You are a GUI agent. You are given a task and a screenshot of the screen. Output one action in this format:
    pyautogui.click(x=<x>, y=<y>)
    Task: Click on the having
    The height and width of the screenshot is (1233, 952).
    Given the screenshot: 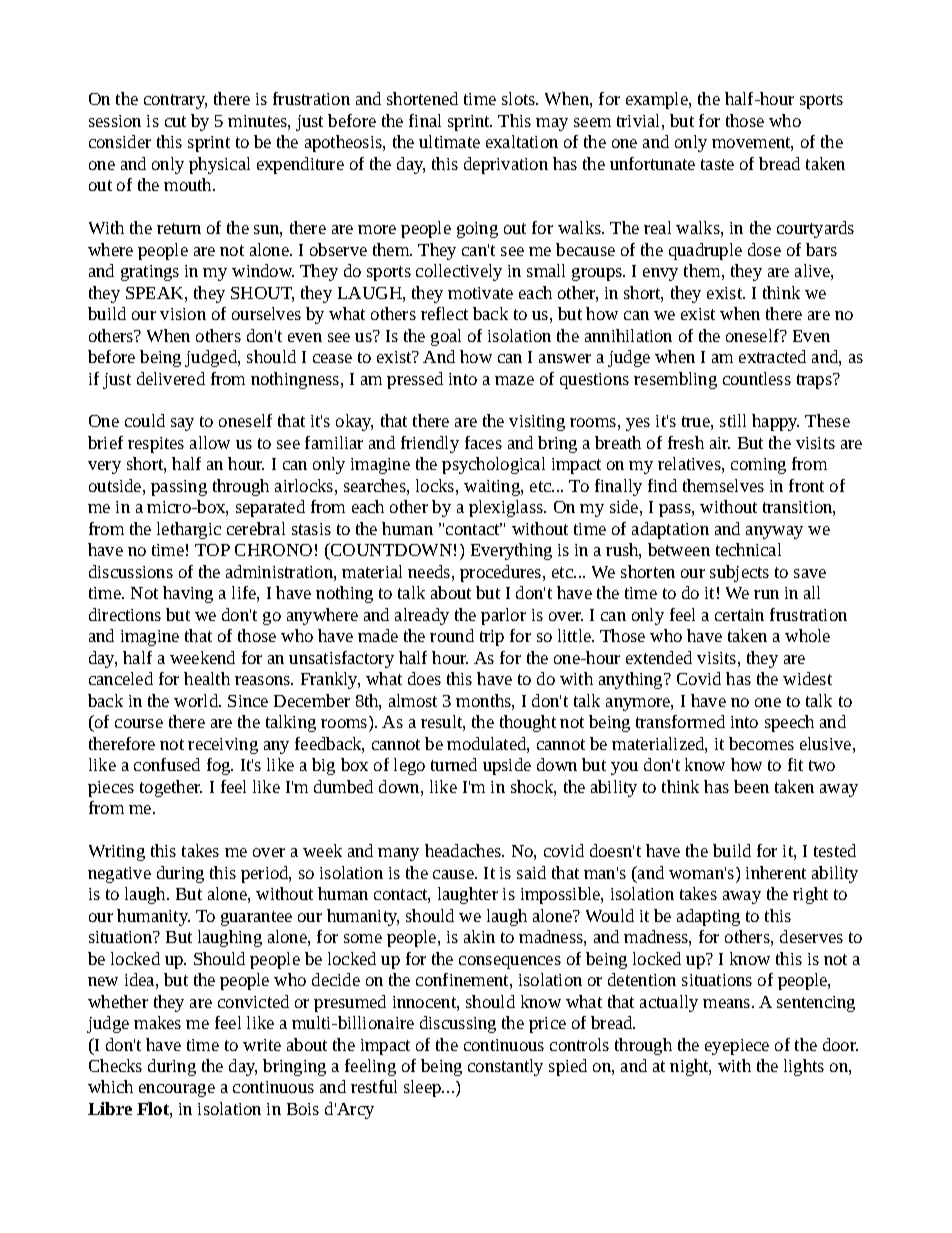 What is the action you would take?
    pyautogui.click(x=188, y=594)
